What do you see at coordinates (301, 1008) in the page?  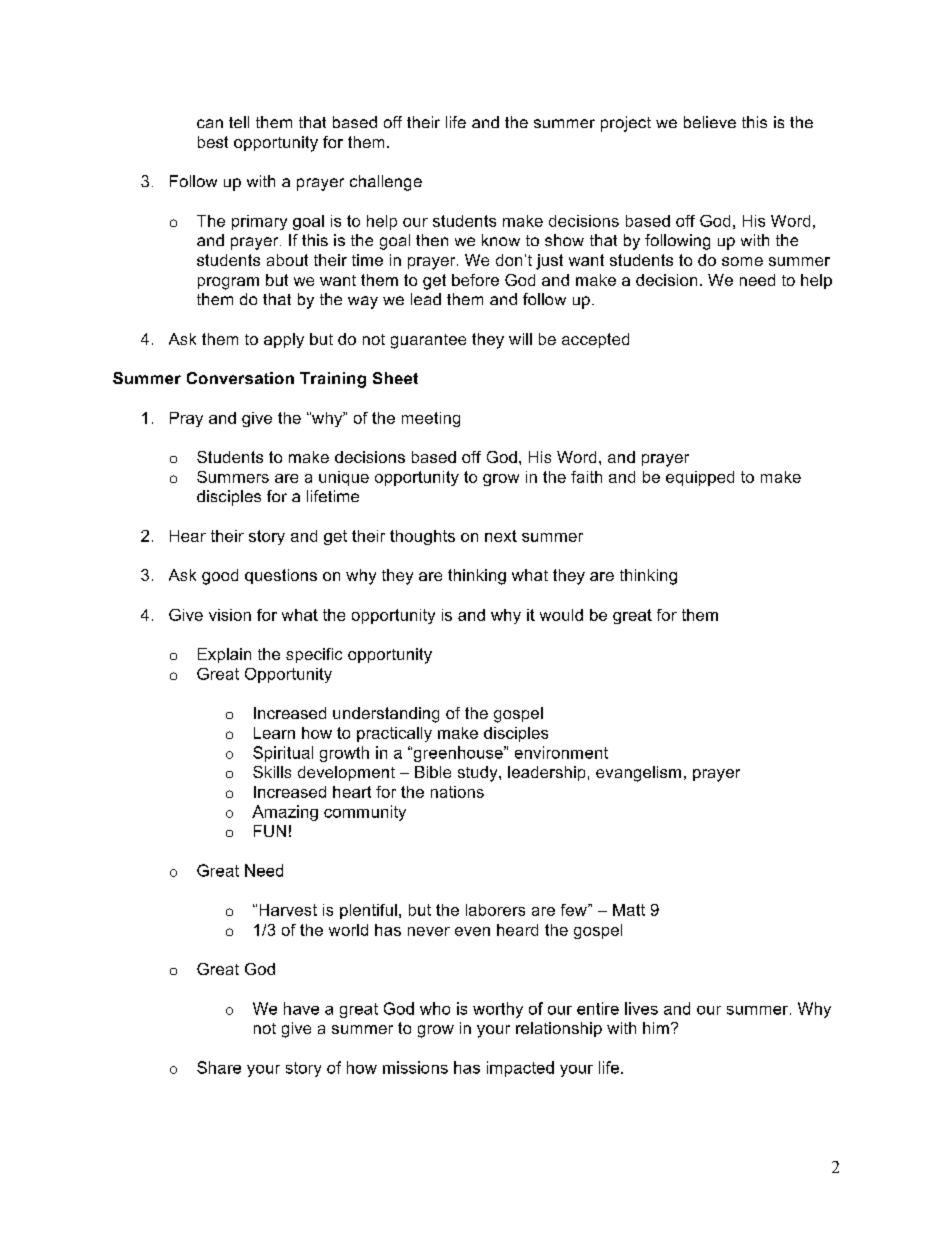 I see `have` at bounding box center [301, 1008].
